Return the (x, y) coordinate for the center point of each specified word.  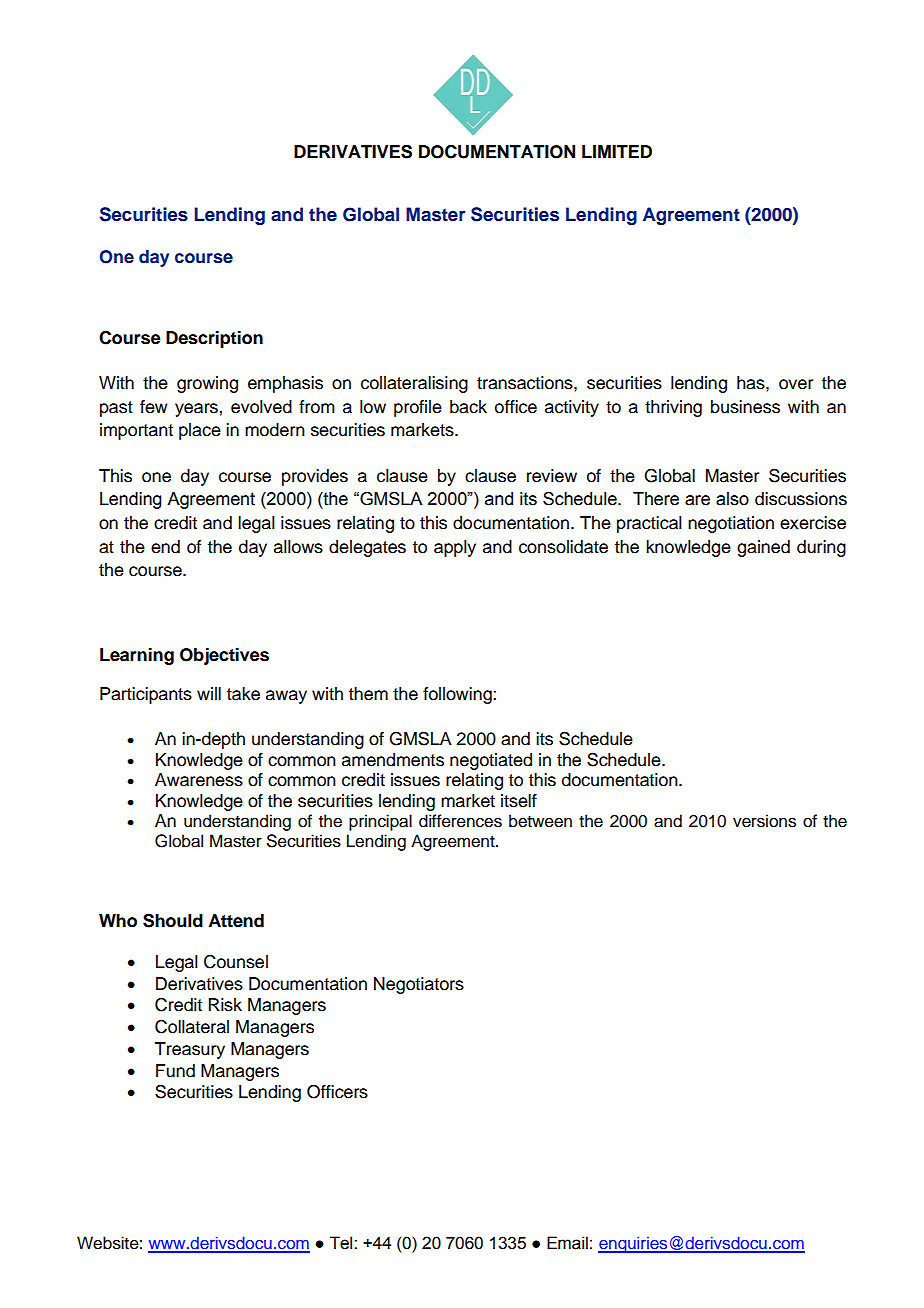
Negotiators (419, 985)
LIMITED (617, 151)
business (745, 407)
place (200, 431)
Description (214, 339)
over (796, 384)
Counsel (236, 962)
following (458, 695)
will (209, 693)
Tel (342, 1243)
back (468, 407)
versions (764, 821)
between (540, 821)
